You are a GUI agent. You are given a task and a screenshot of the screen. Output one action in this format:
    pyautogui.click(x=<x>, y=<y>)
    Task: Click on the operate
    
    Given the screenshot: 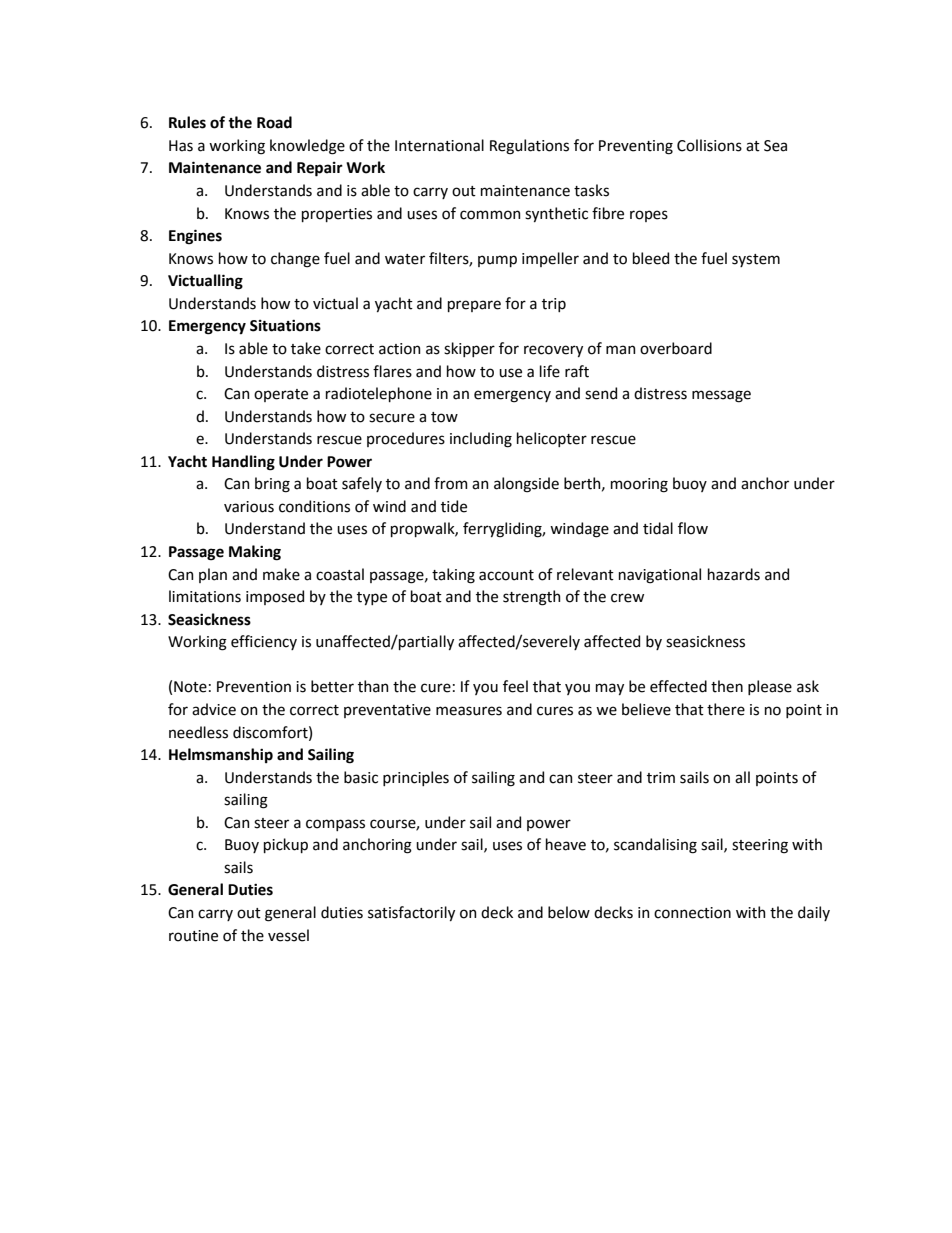 What is the action you would take?
    pyautogui.click(x=281, y=395)
